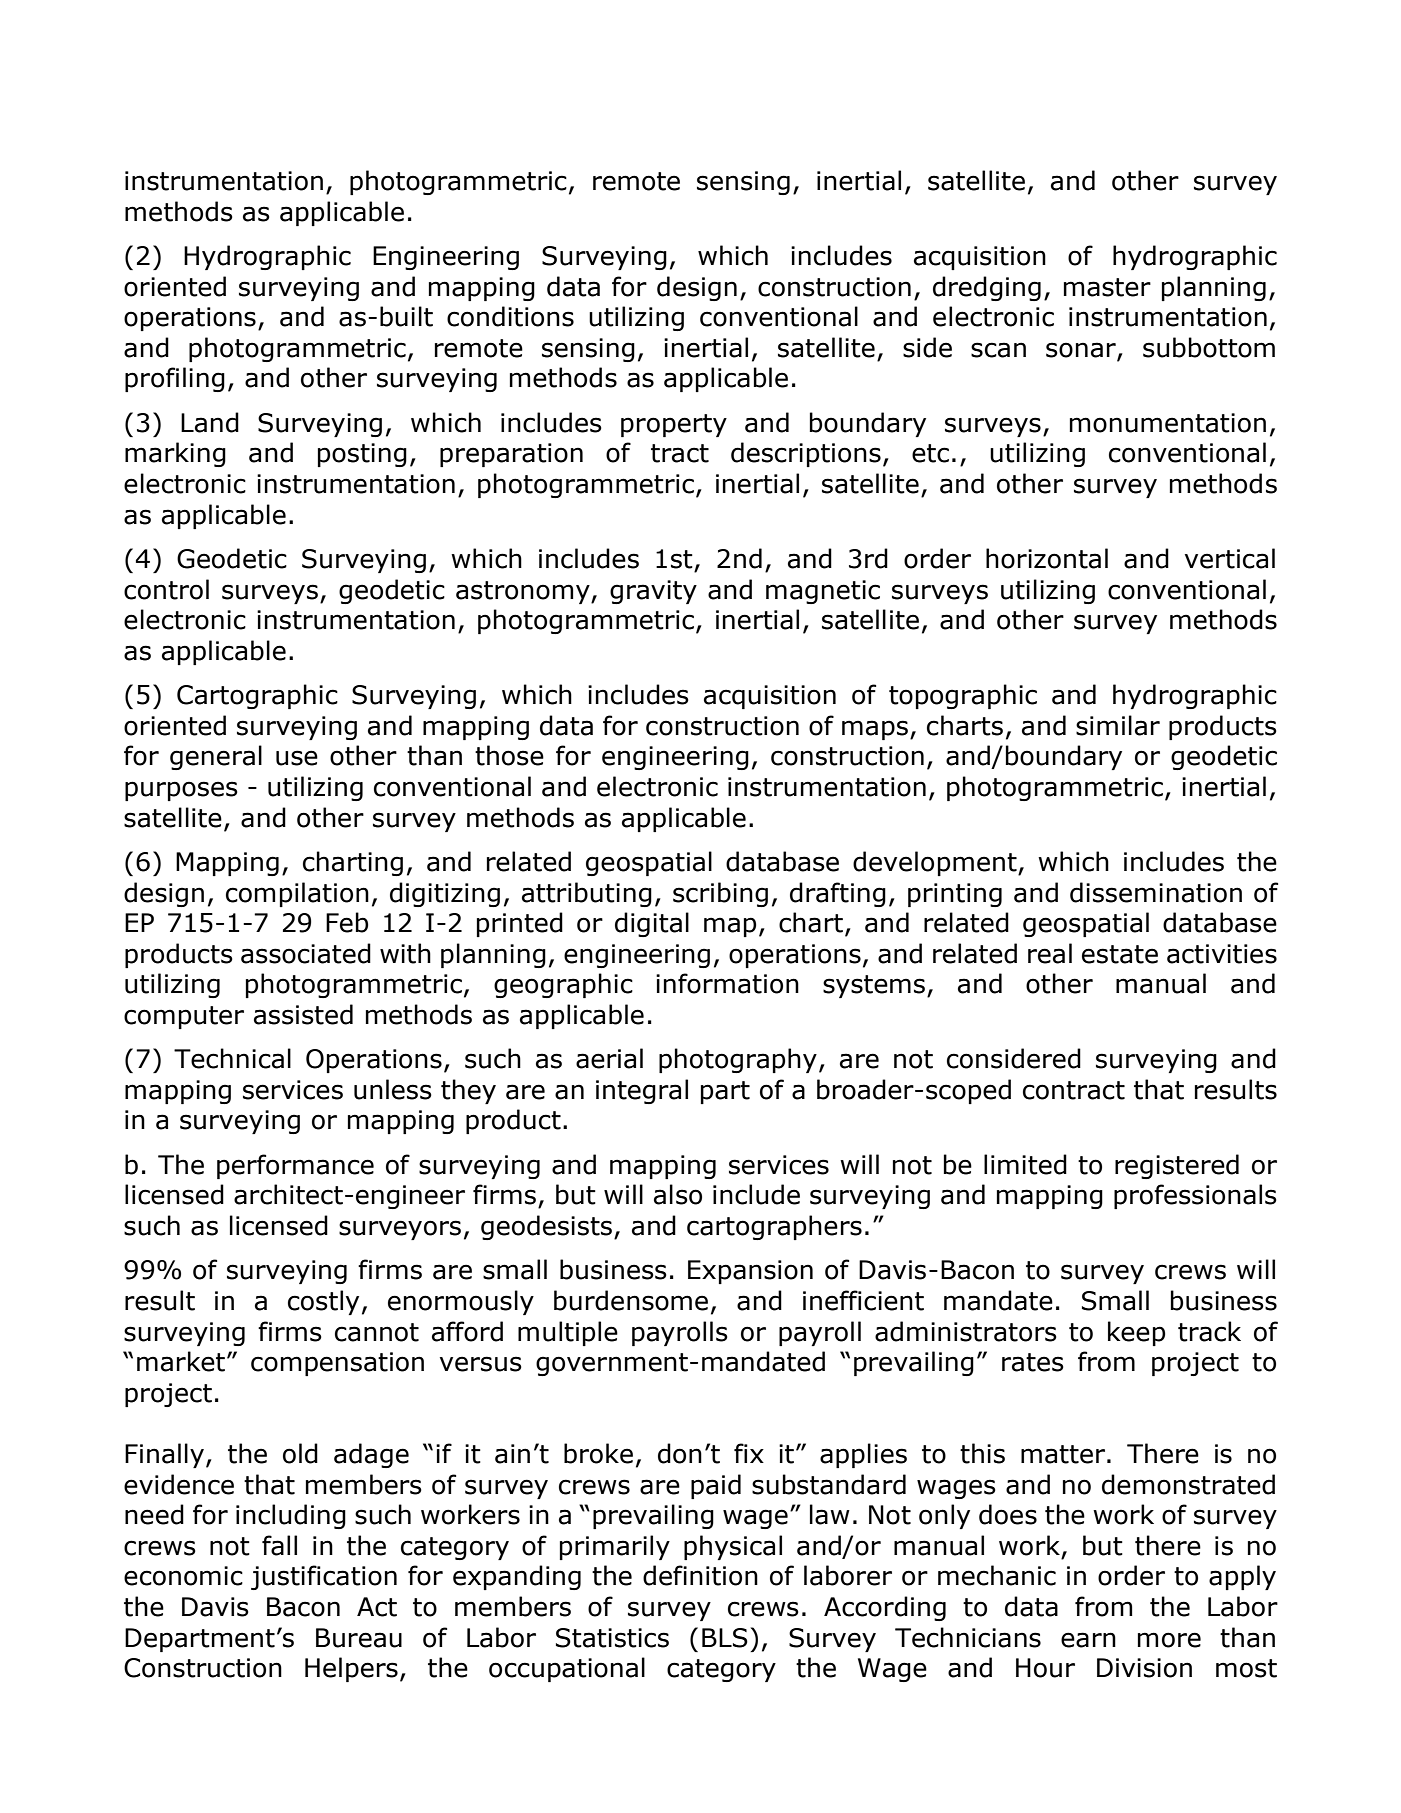 The width and height of the page is (1401, 1813). What do you see at coordinates (725, 1638) in the page?
I see `BLS` at bounding box center [725, 1638].
